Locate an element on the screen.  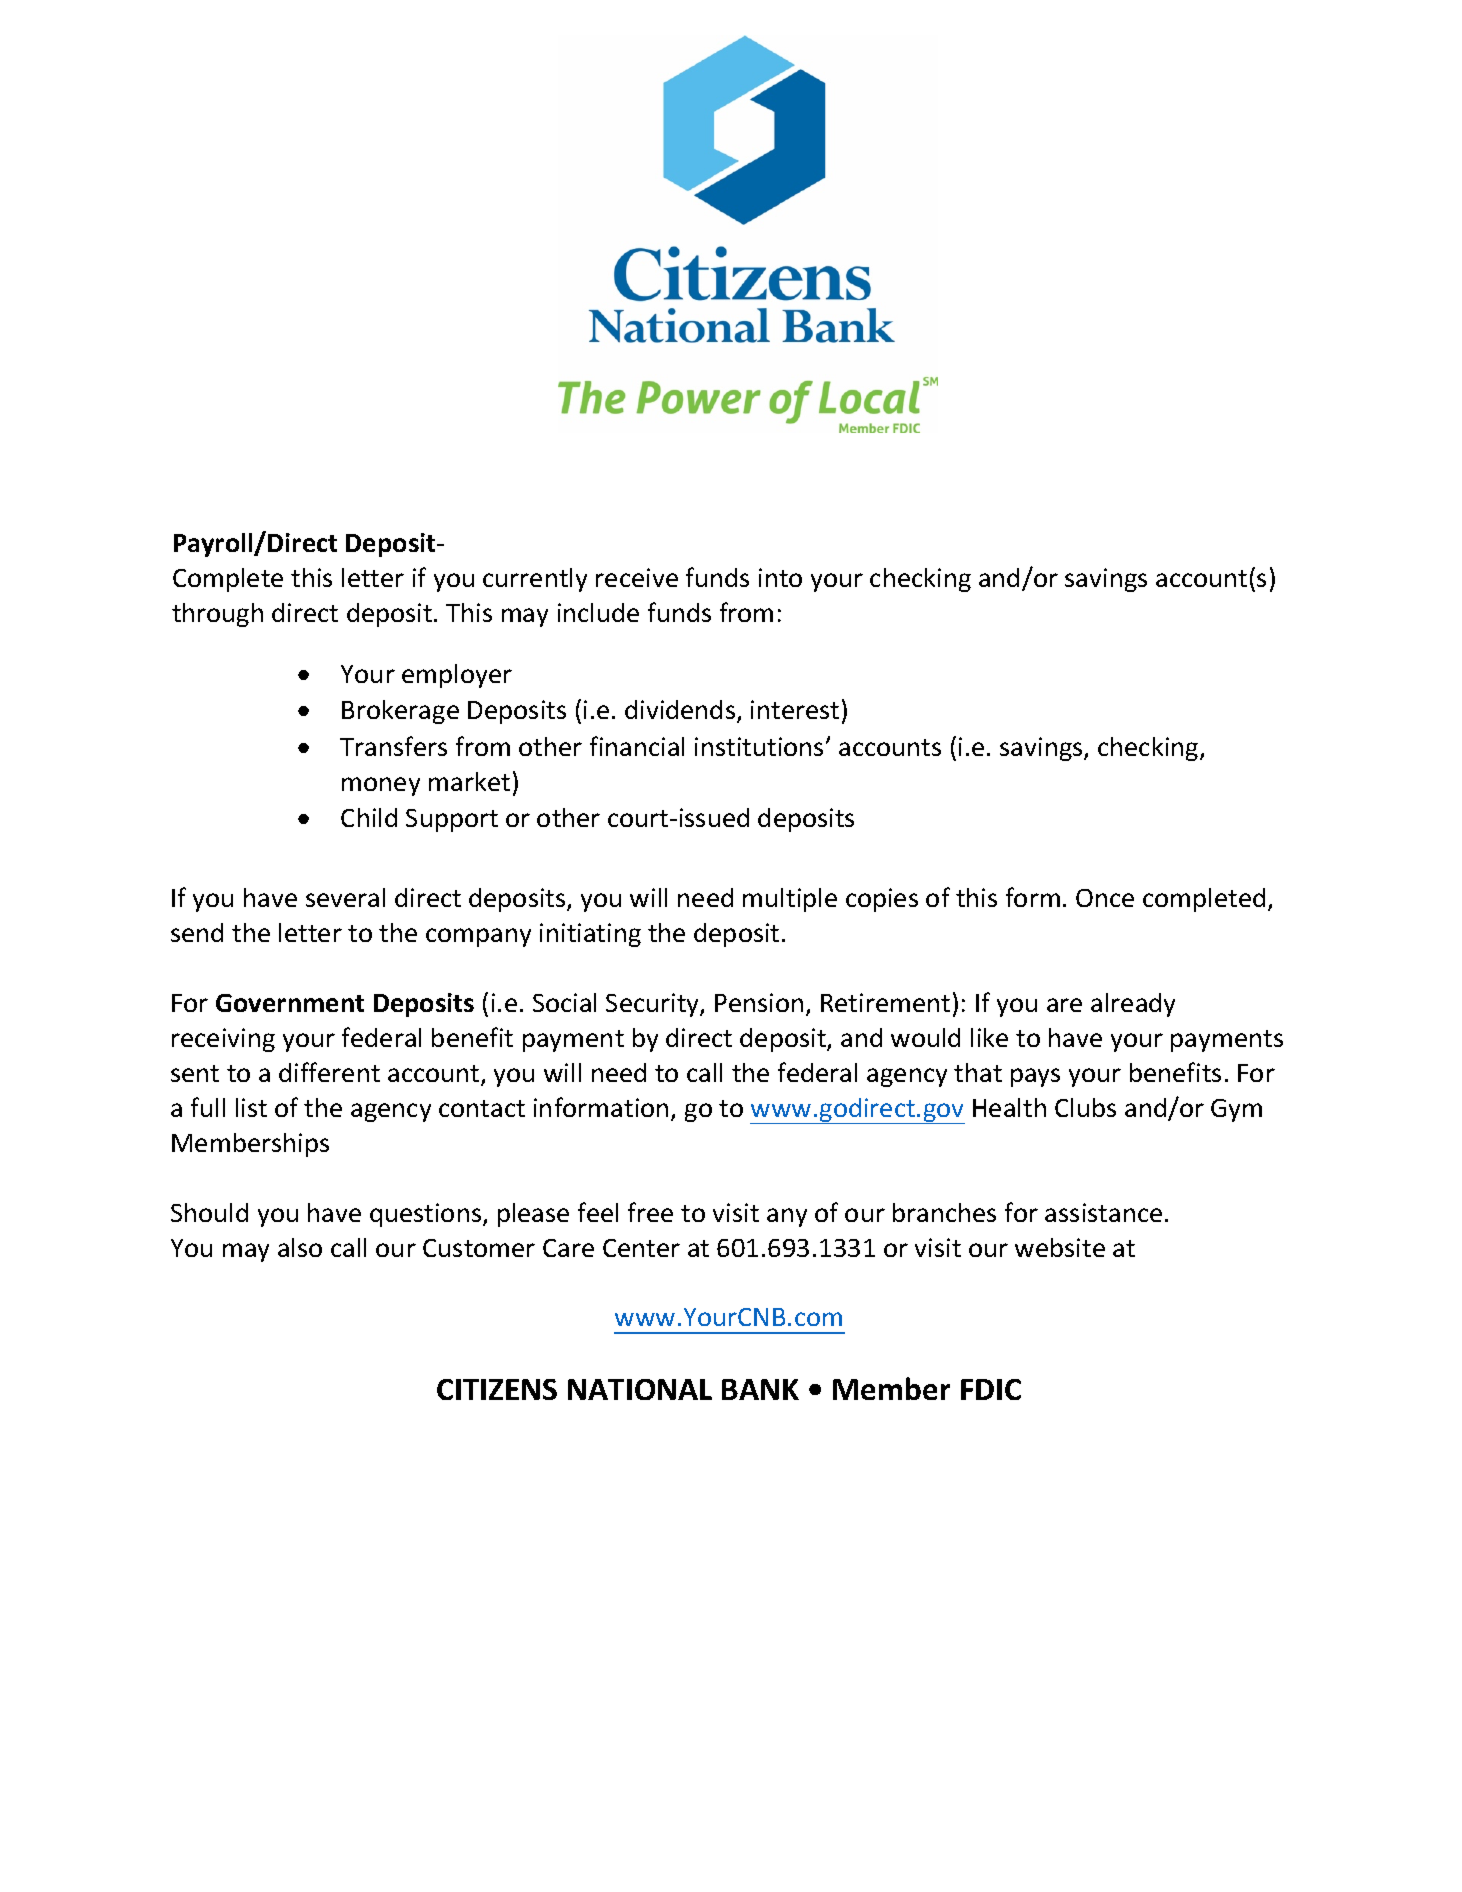
BANK is located at coordinates (760, 1389).
